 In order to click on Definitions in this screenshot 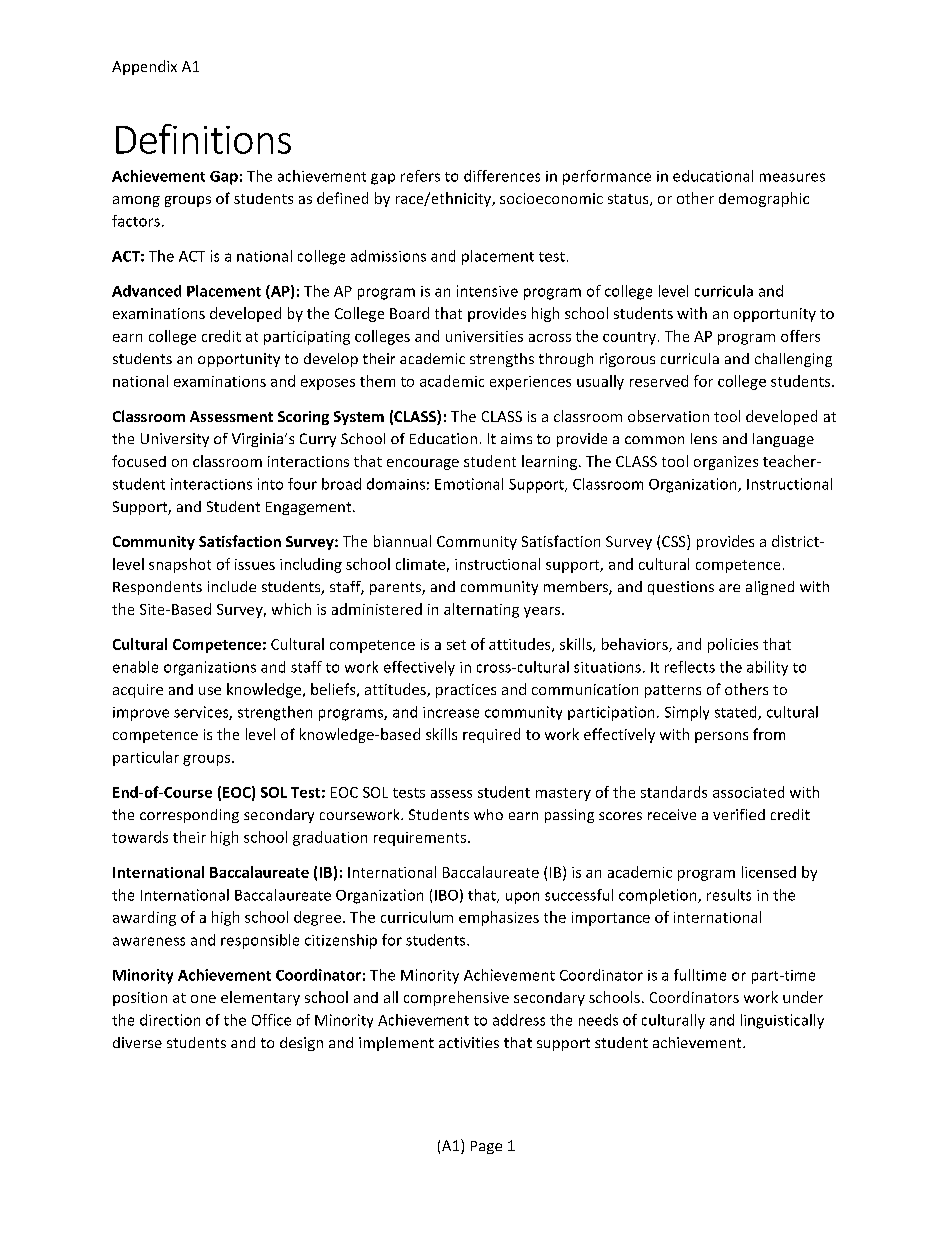, I will do `click(203, 139)`.
